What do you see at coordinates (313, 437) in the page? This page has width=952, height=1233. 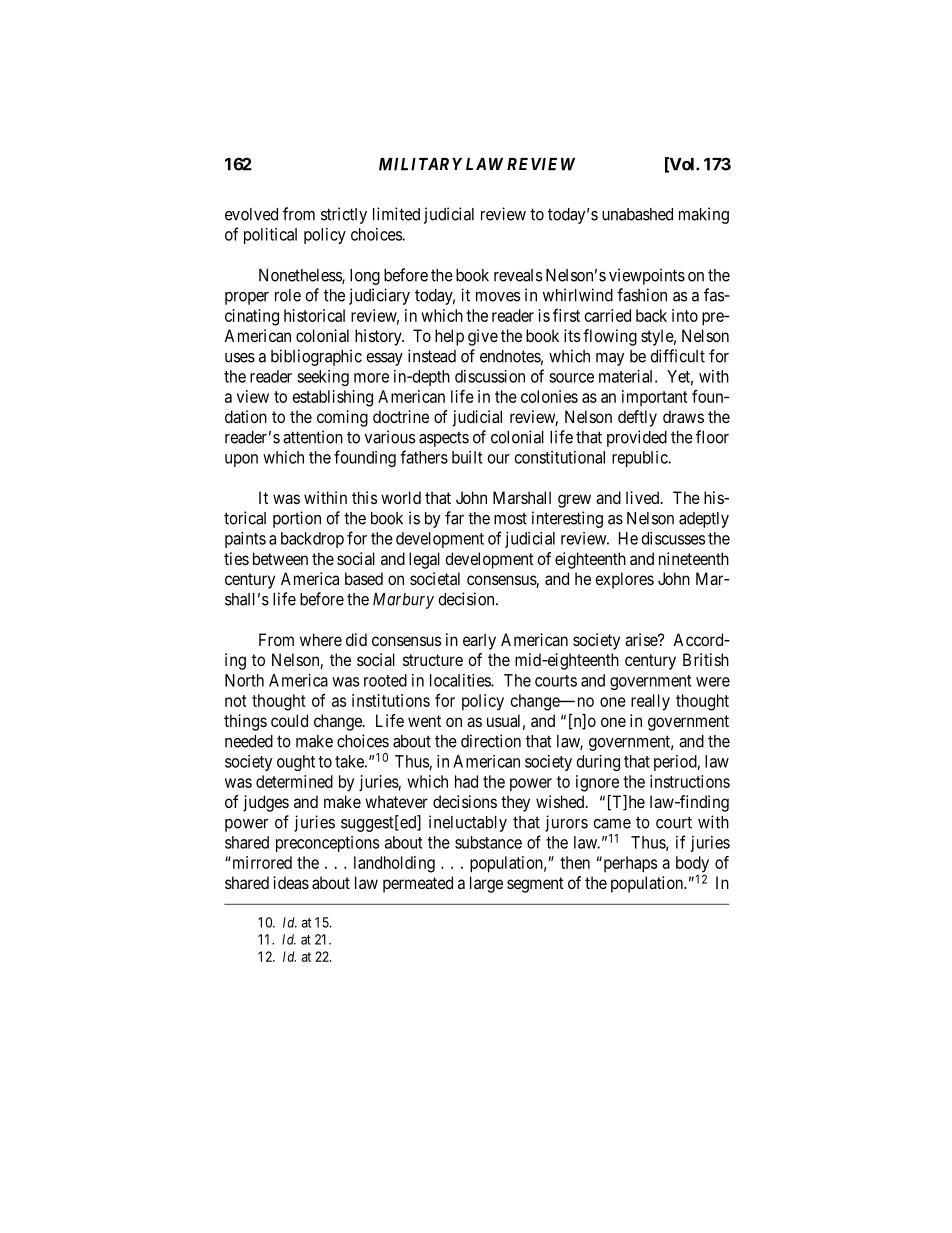 I see `attention` at bounding box center [313, 437].
